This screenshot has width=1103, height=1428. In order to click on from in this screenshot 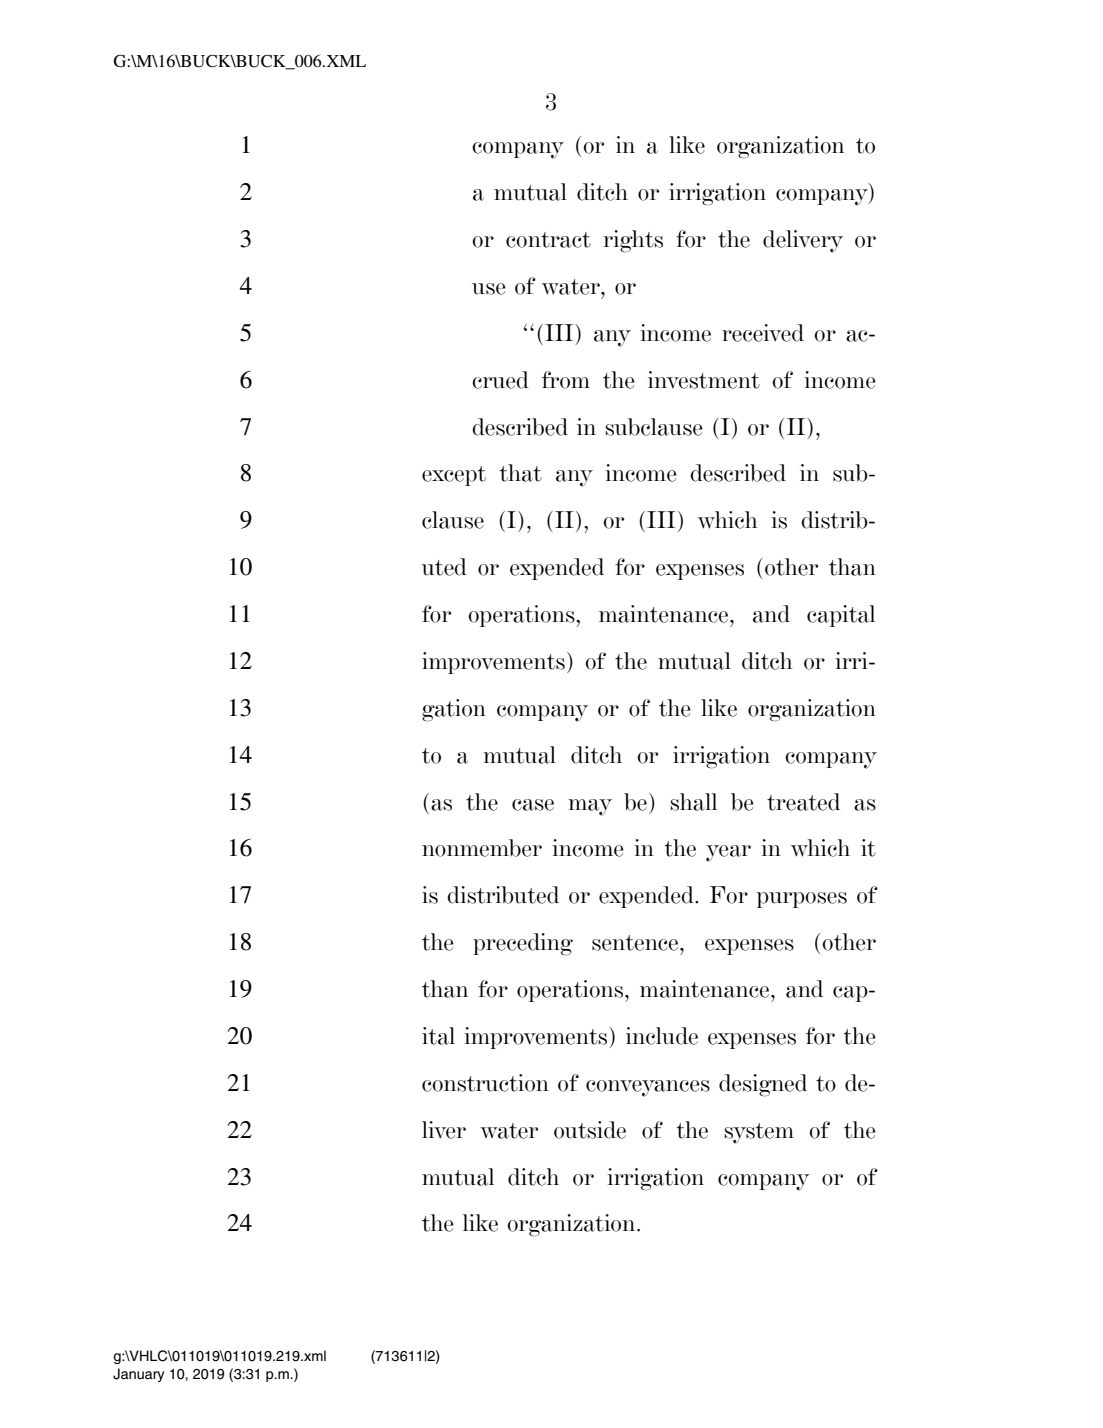, I will do `click(566, 380)`.
